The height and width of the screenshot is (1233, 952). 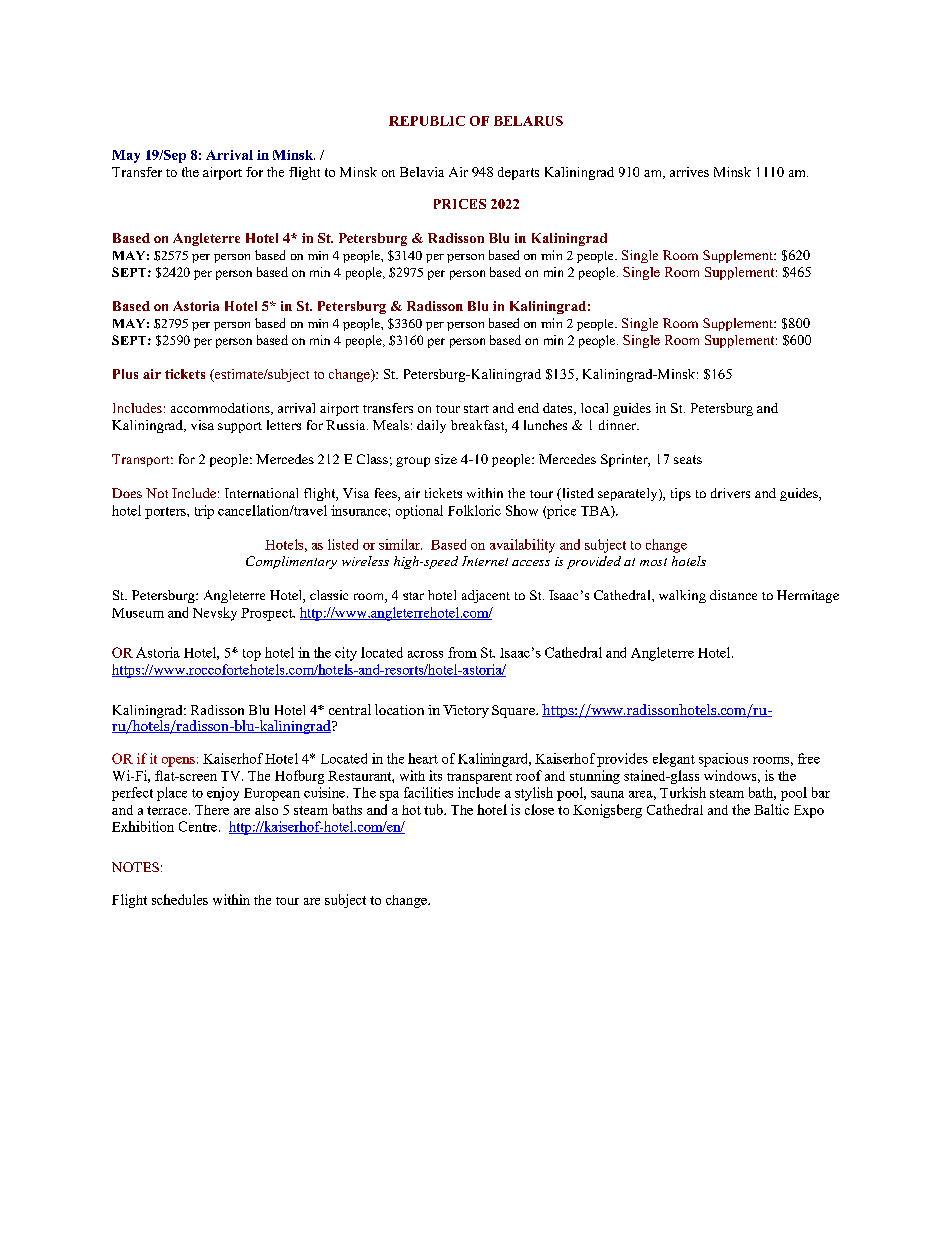 I want to click on schedules, so click(x=180, y=899).
